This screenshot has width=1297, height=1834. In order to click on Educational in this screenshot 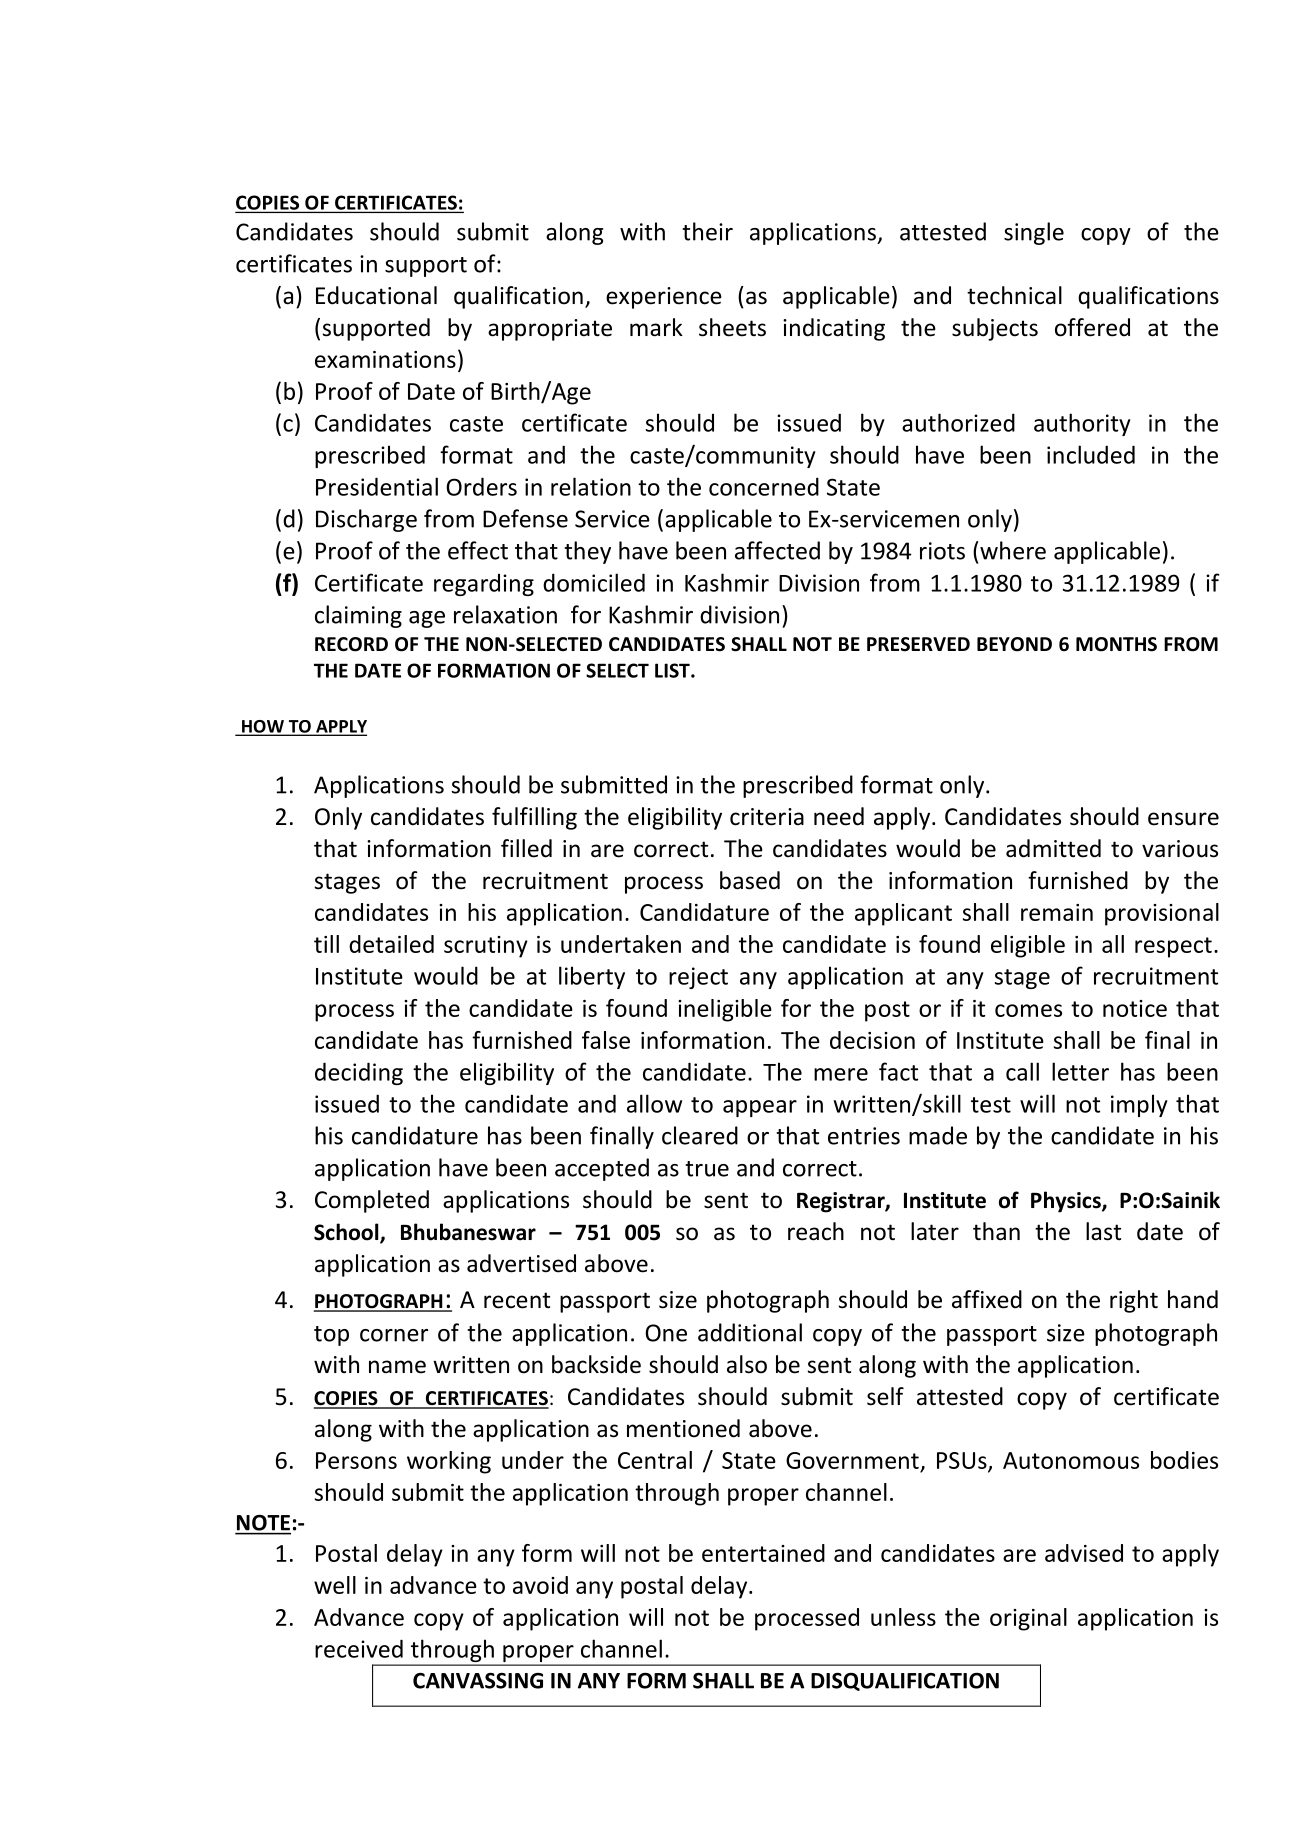, I will do `click(376, 295)`.
